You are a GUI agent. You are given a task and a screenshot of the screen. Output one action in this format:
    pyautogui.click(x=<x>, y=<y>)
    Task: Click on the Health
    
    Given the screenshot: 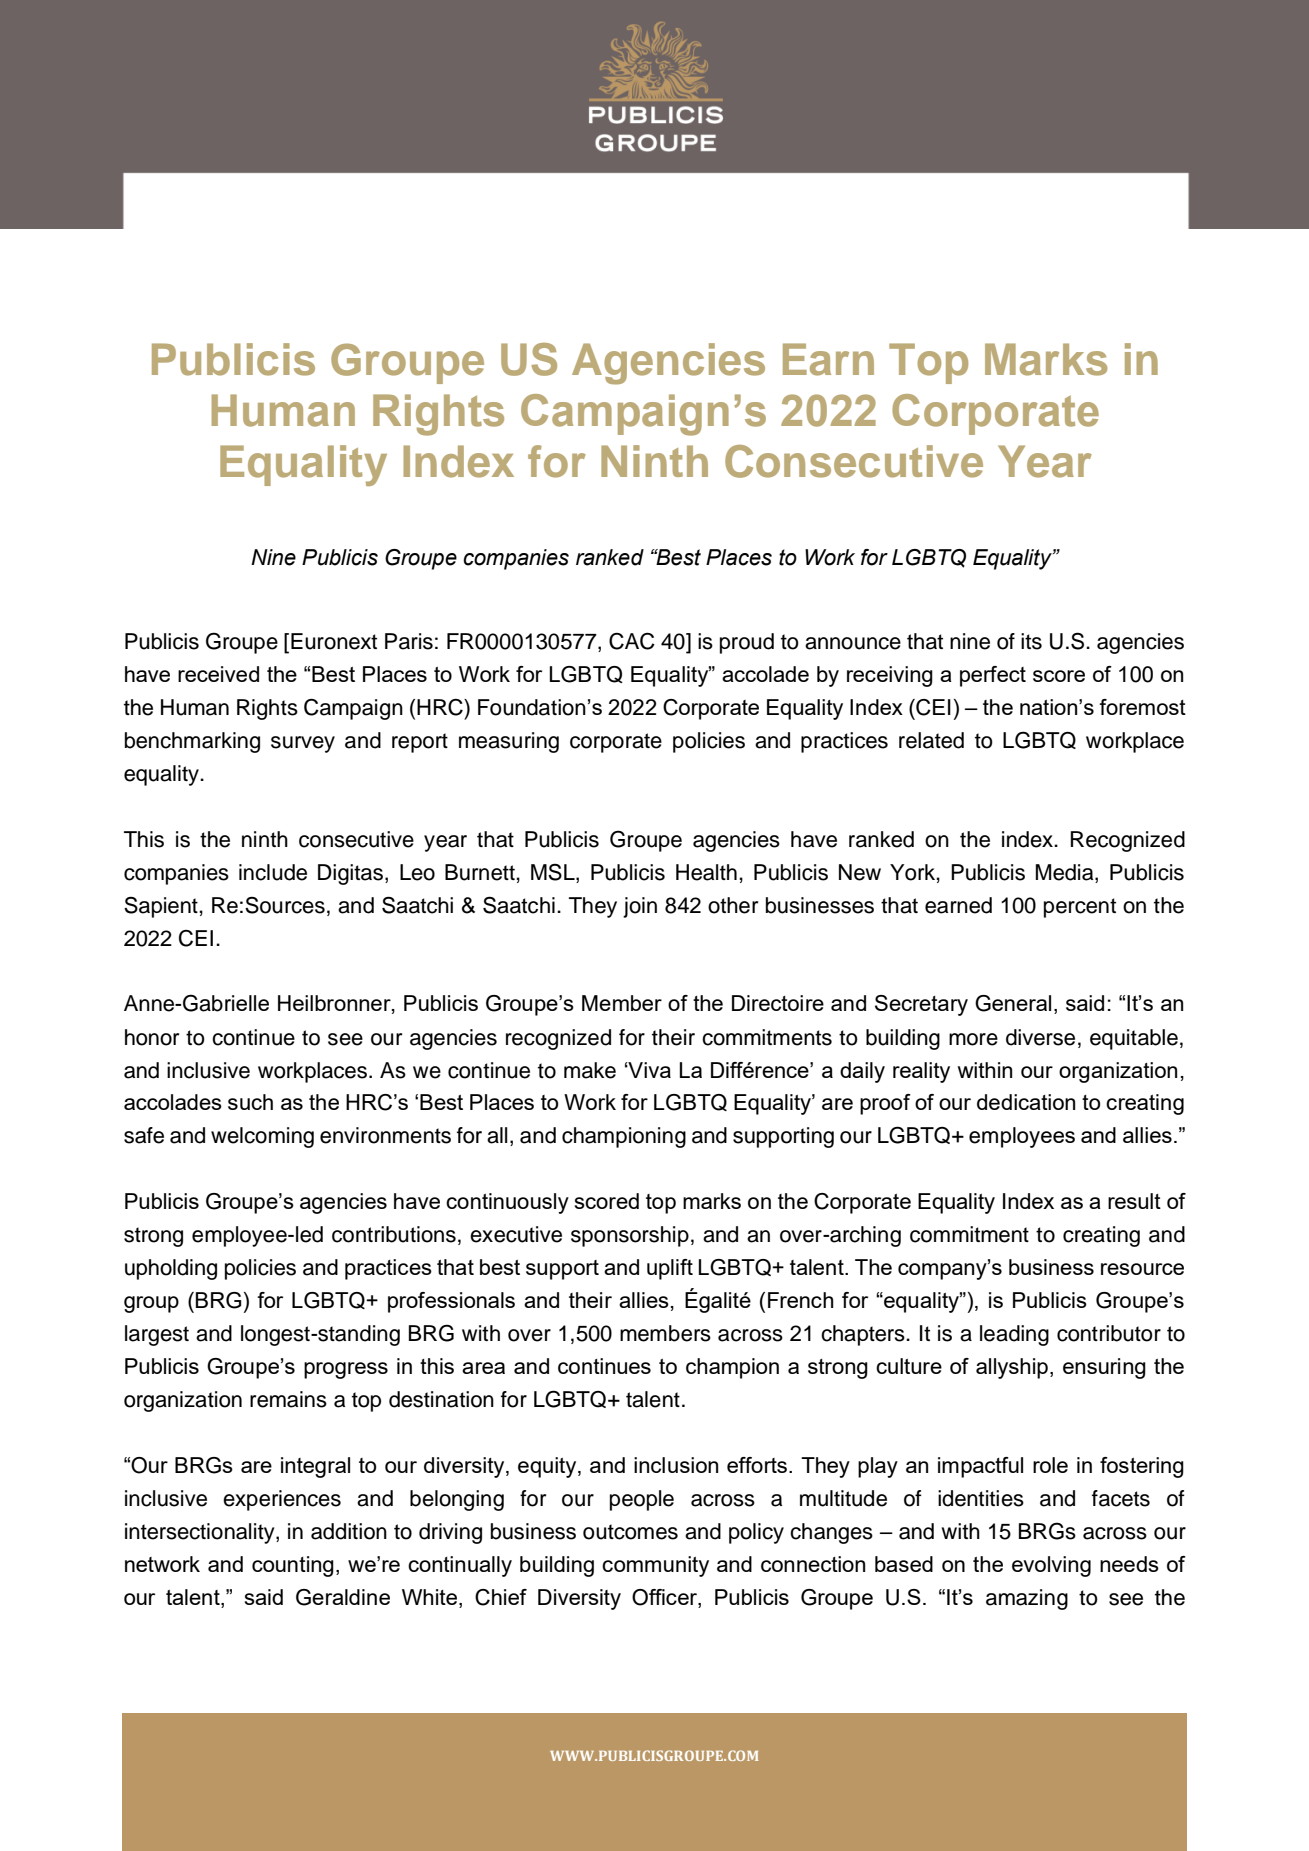 What is the action you would take?
    pyautogui.click(x=706, y=872)
